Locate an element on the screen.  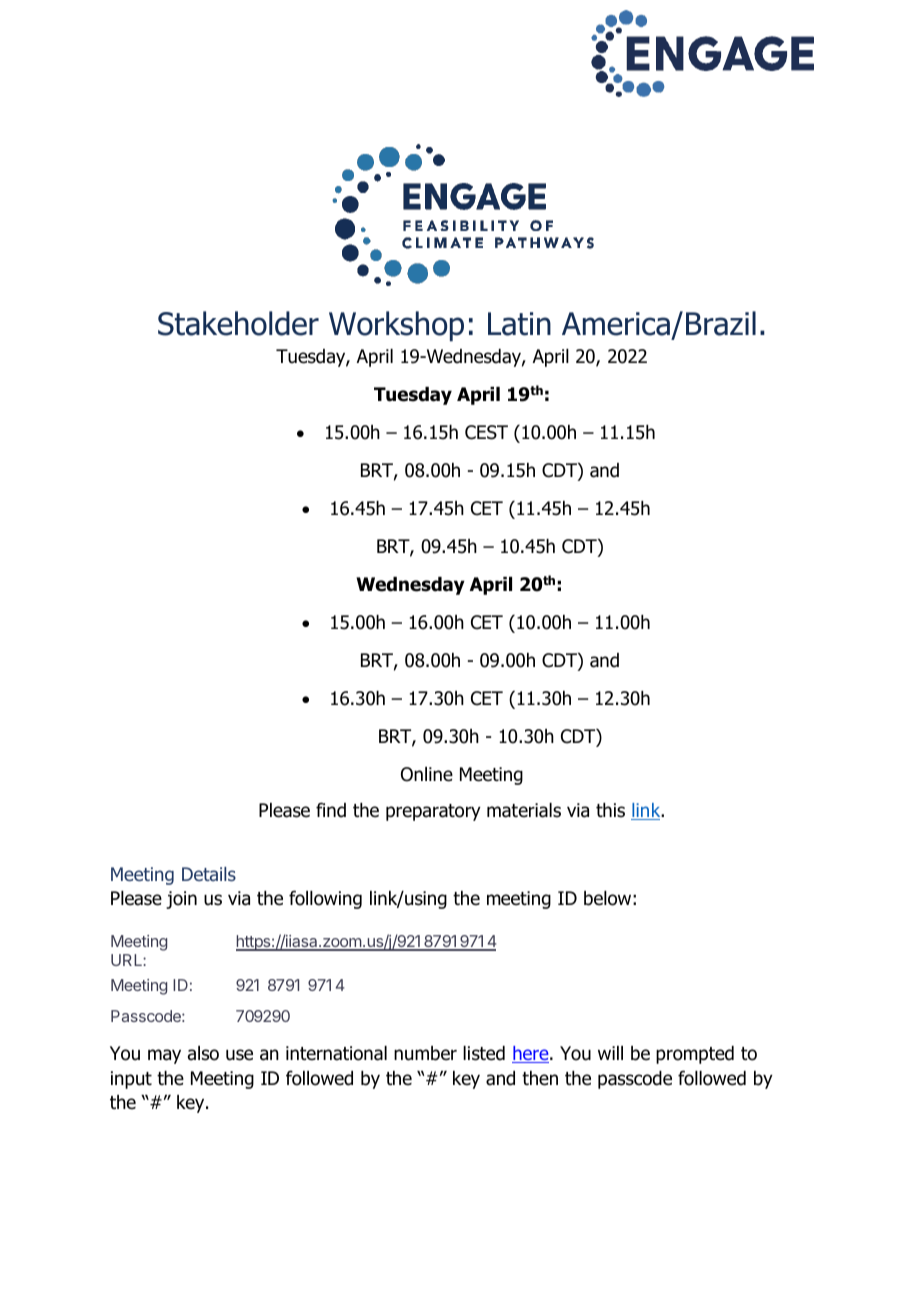
number is located at coordinates (425, 1053).
